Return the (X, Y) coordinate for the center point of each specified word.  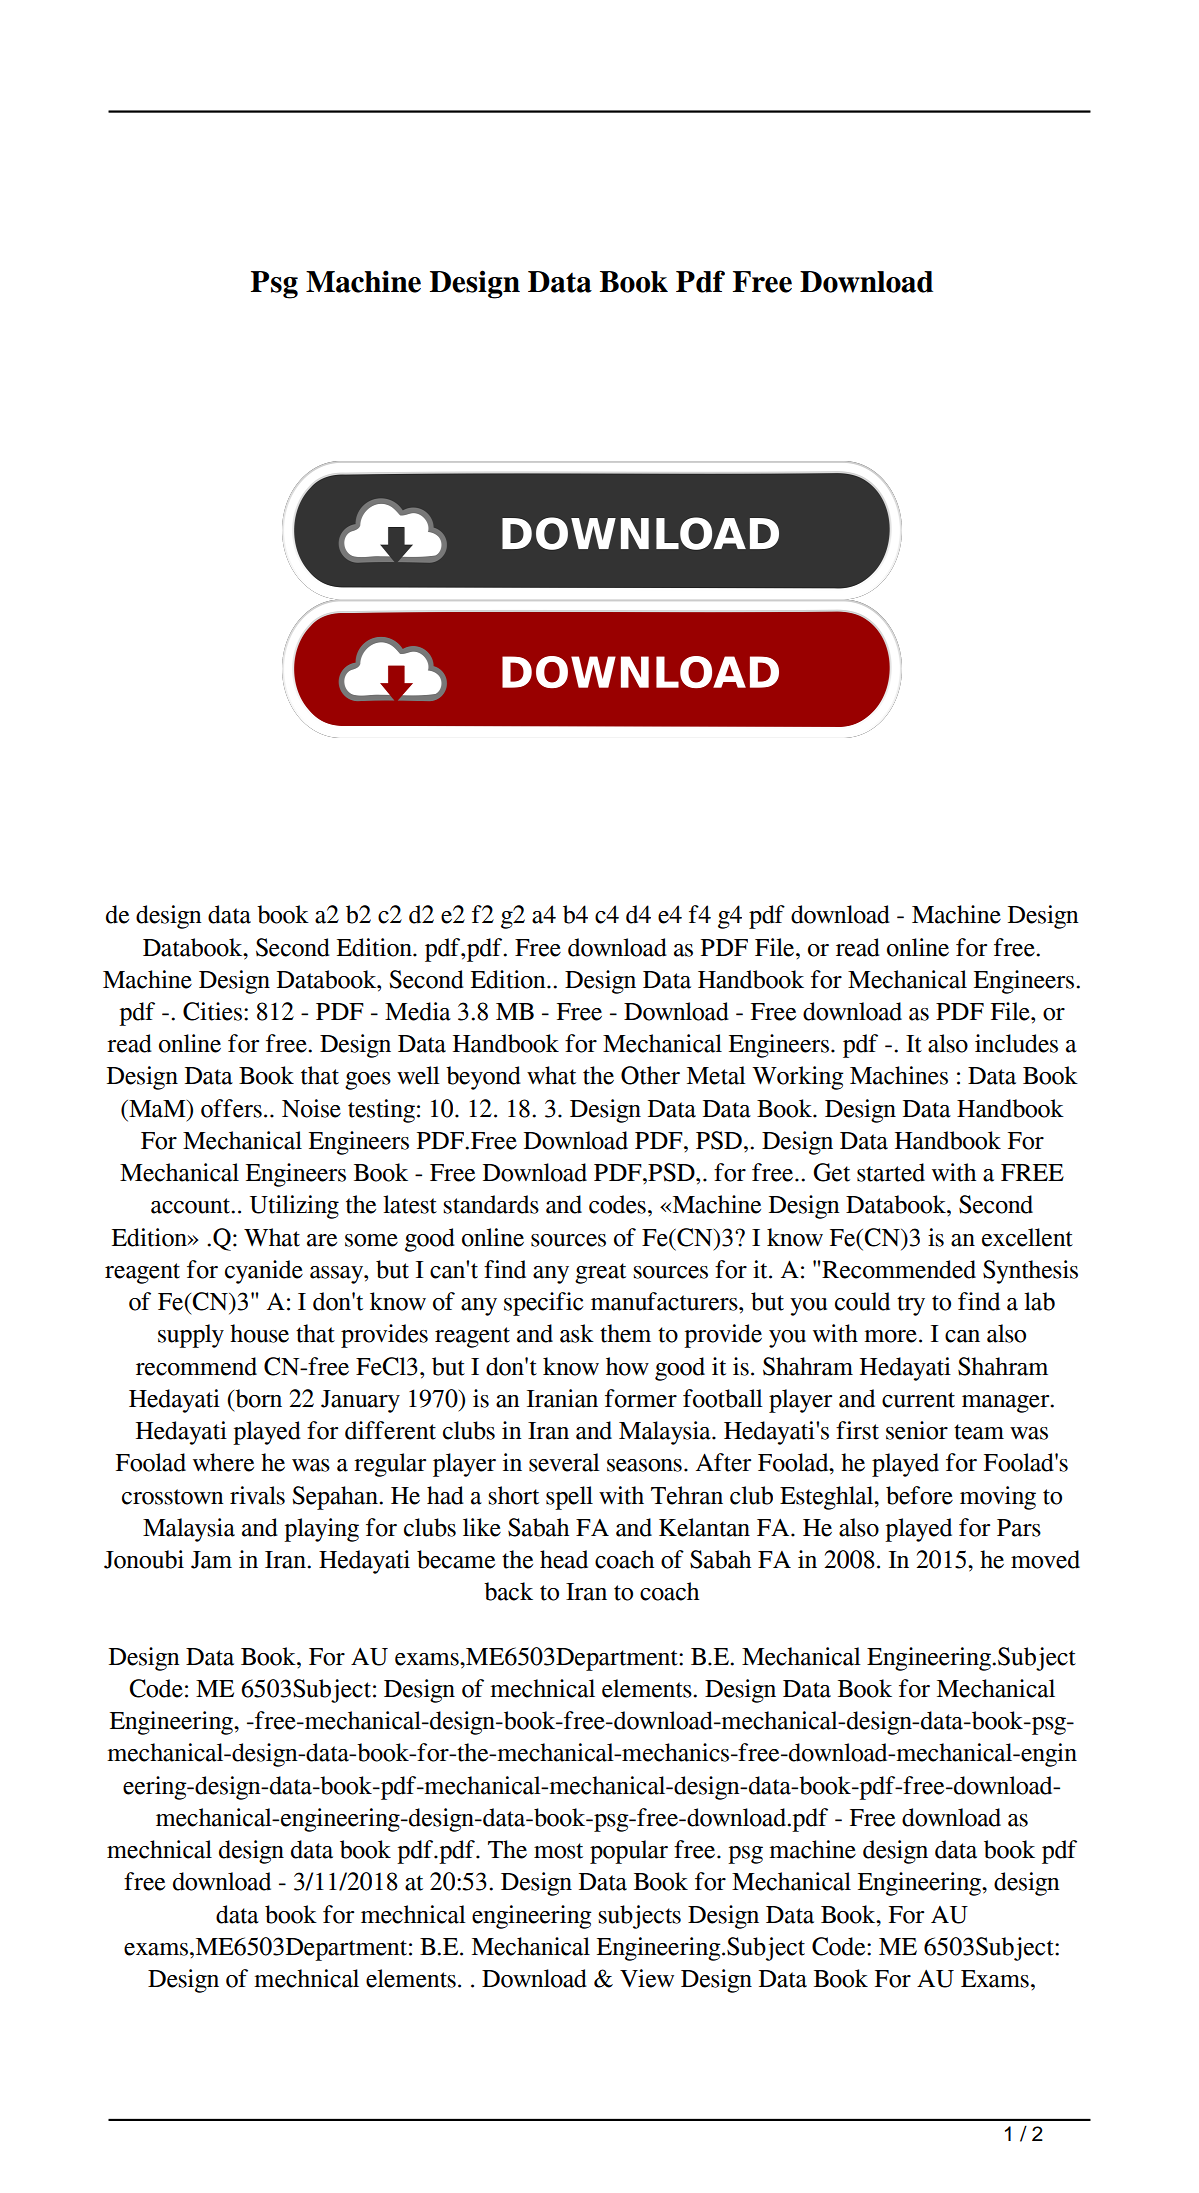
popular (629, 1852)
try (911, 1305)
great (600, 1273)
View (647, 1978)
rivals (257, 1495)
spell (569, 1498)
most (558, 1851)
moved (1045, 1559)
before (919, 1495)
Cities (212, 1011)
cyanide (264, 1272)
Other (650, 1075)
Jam (211, 1560)
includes (1016, 1043)
